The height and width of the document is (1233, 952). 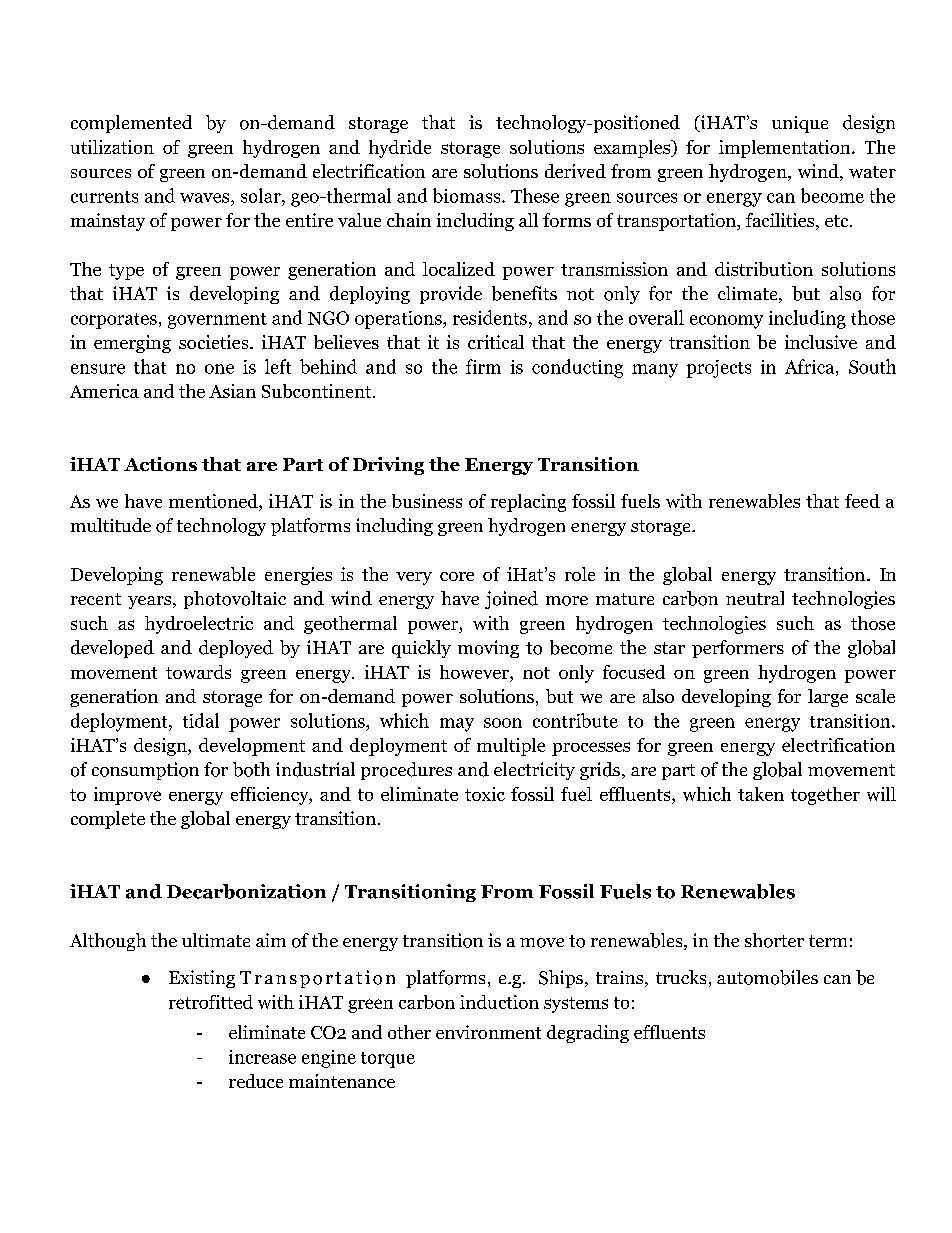 I want to click on hydroelectric, so click(x=199, y=625).
